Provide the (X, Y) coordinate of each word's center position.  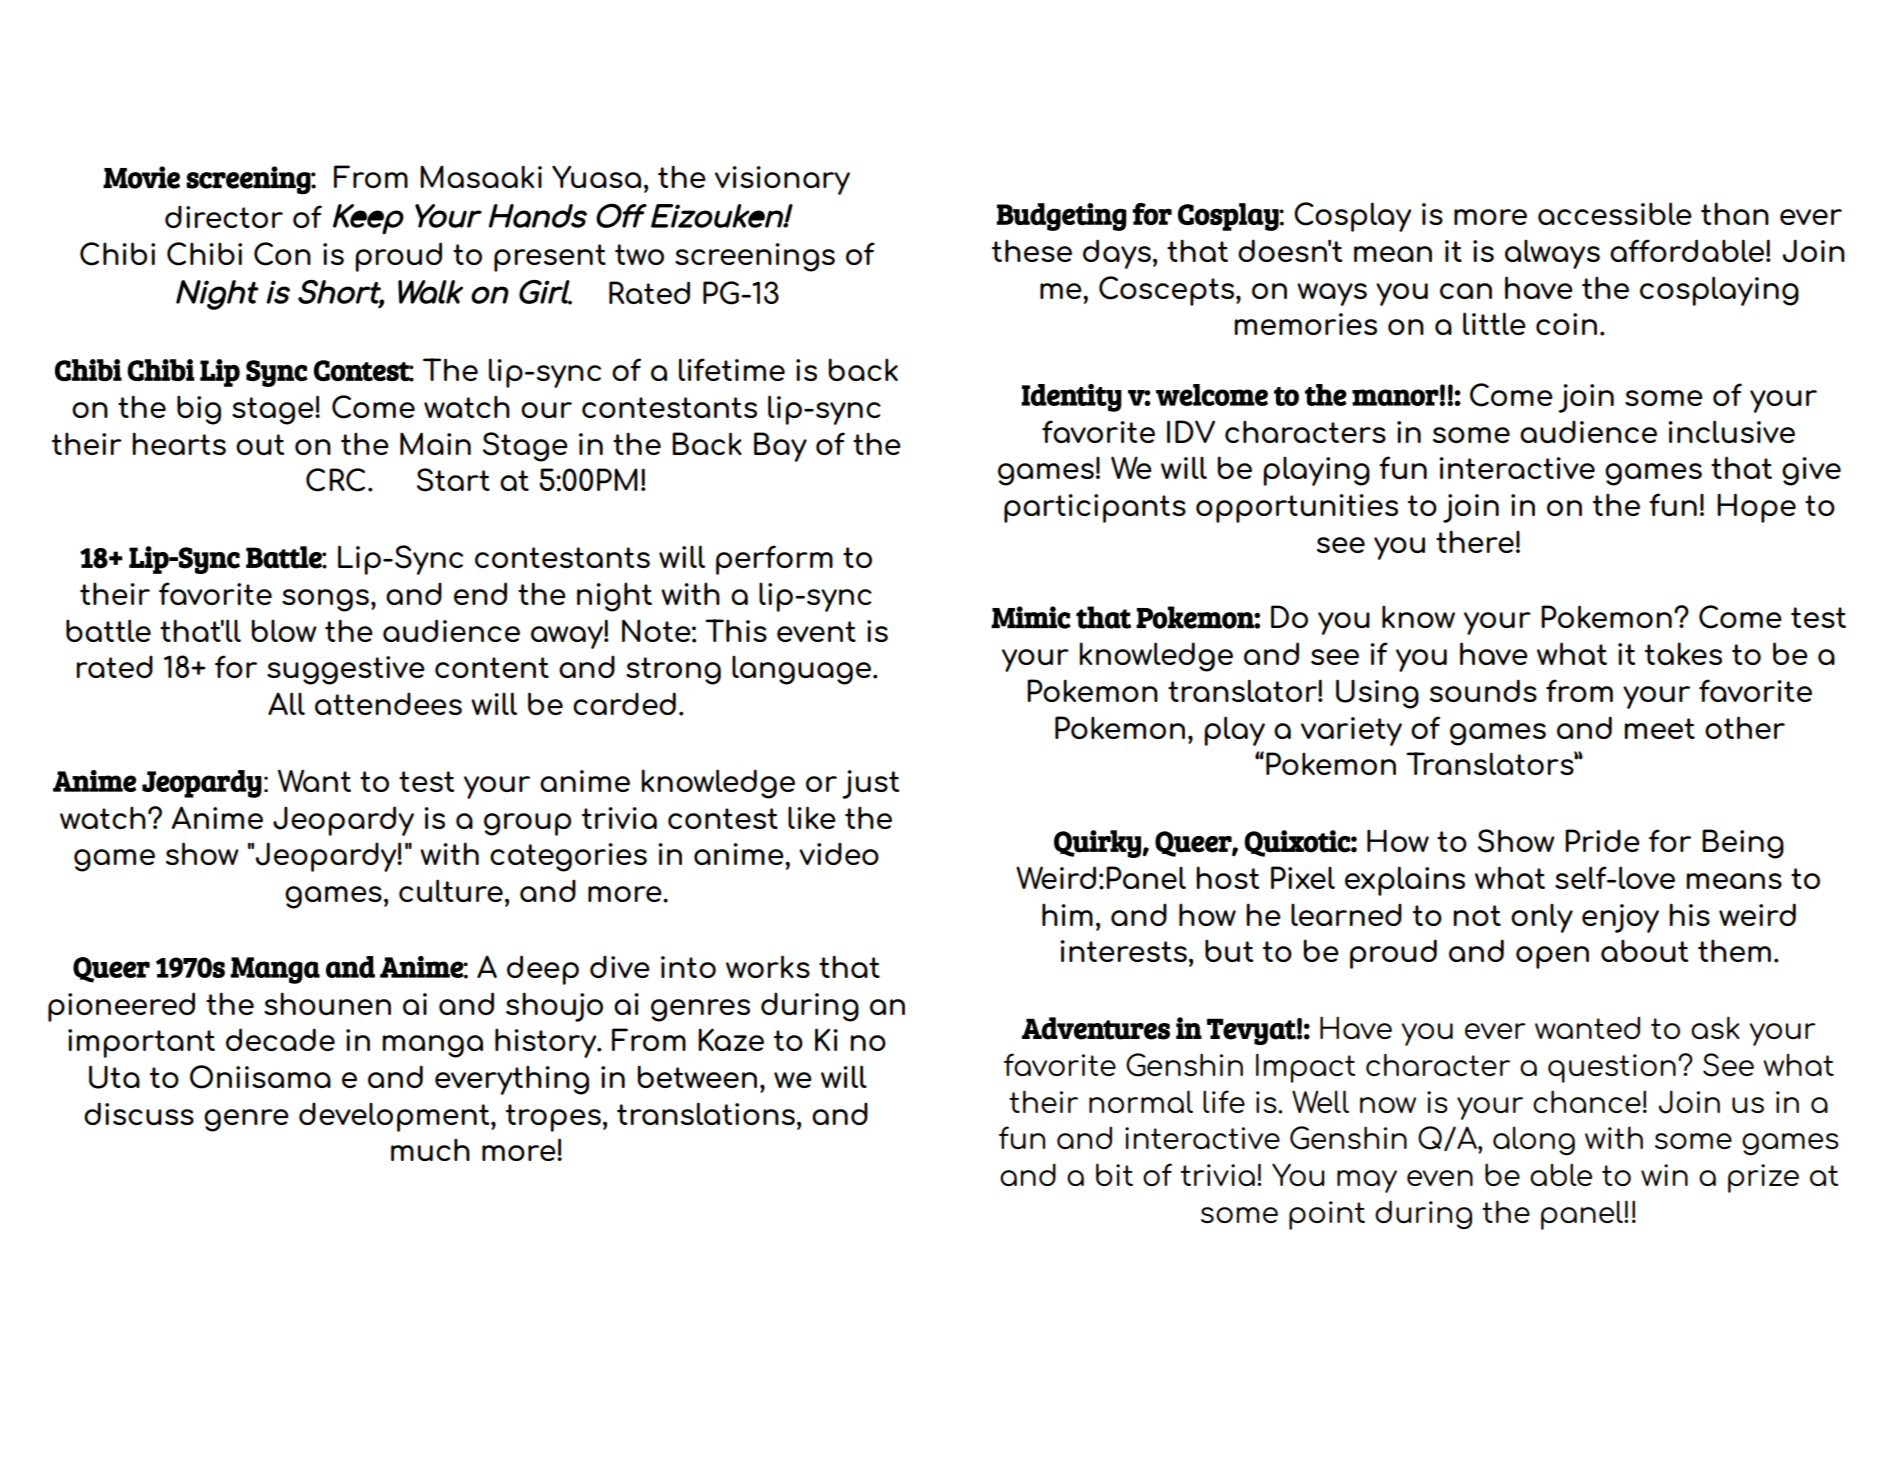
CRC (335, 480)
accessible (1615, 213)
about (1644, 950)
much (430, 1149)
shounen (327, 1003)
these (1032, 250)
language (803, 670)
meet (1659, 728)
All (286, 703)
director (224, 216)
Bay (780, 447)
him (1067, 914)
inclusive (1731, 431)
